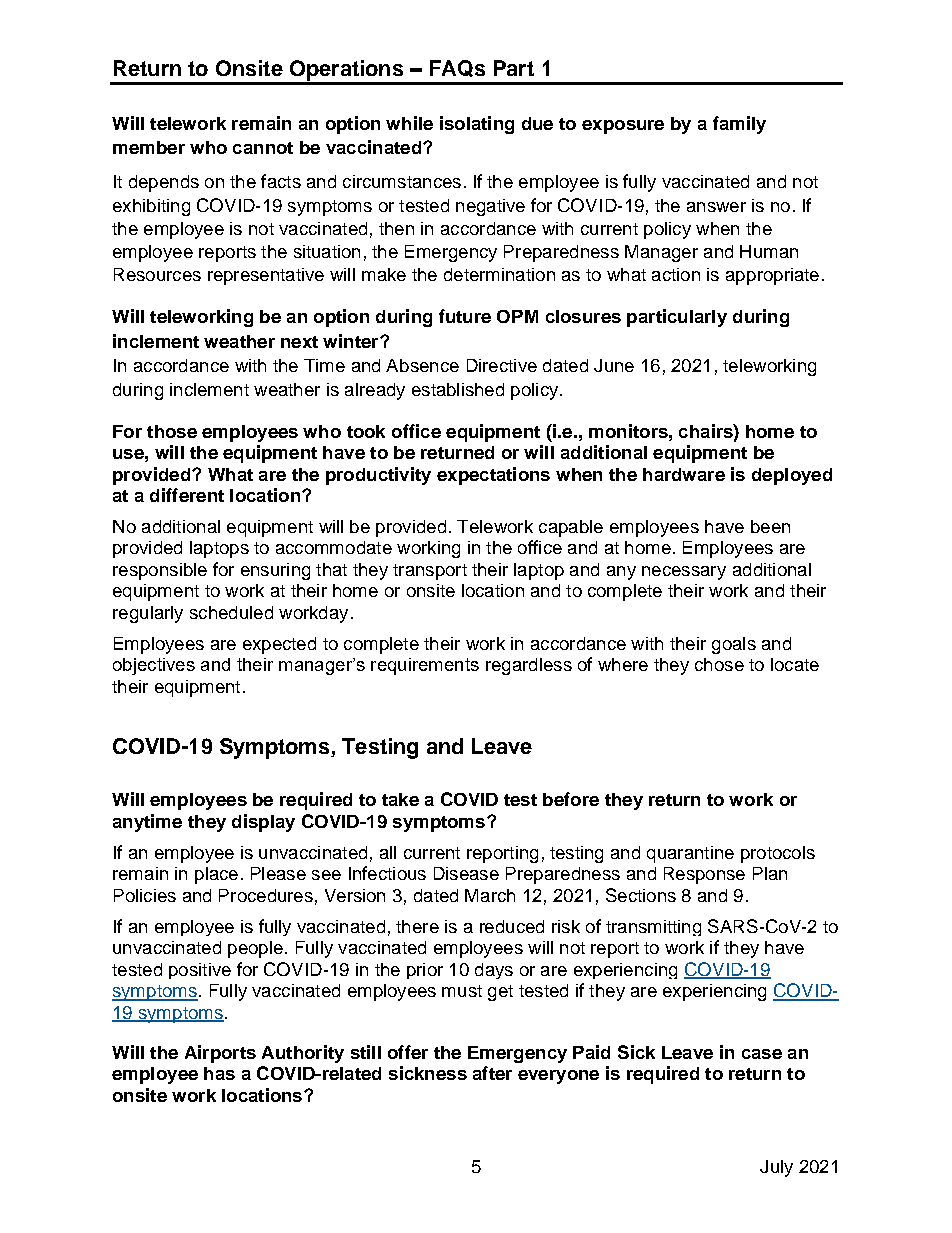 The height and width of the page is (1233, 952). Describe the element at coordinates (263, 148) in the page. I see `cannot` at that location.
